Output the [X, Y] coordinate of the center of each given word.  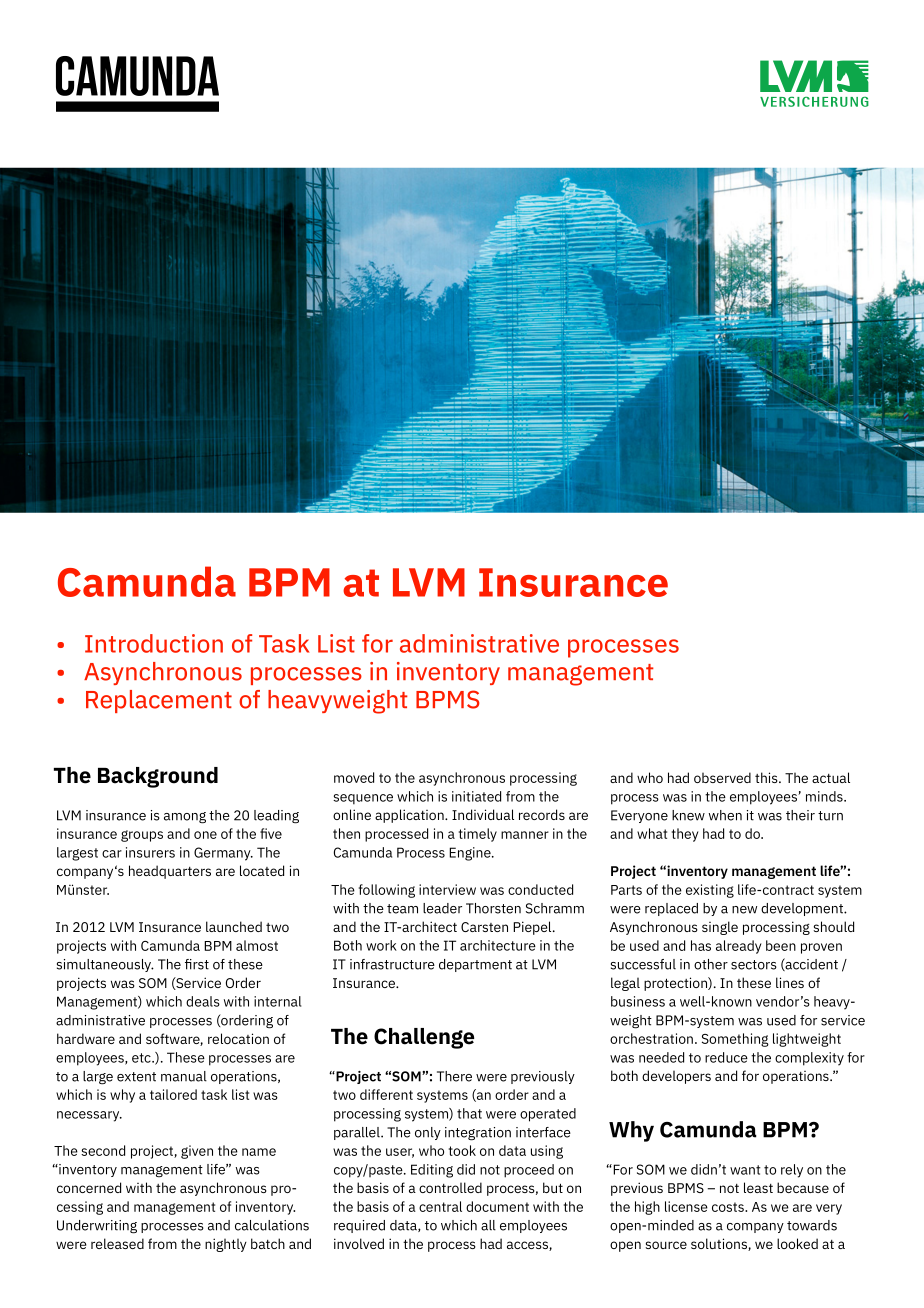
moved [354, 777]
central [440, 1206]
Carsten [484, 927]
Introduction [154, 643]
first [197, 964]
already [738, 947]
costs [729, 1207]
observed [722, 777]
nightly [226, 1245]
